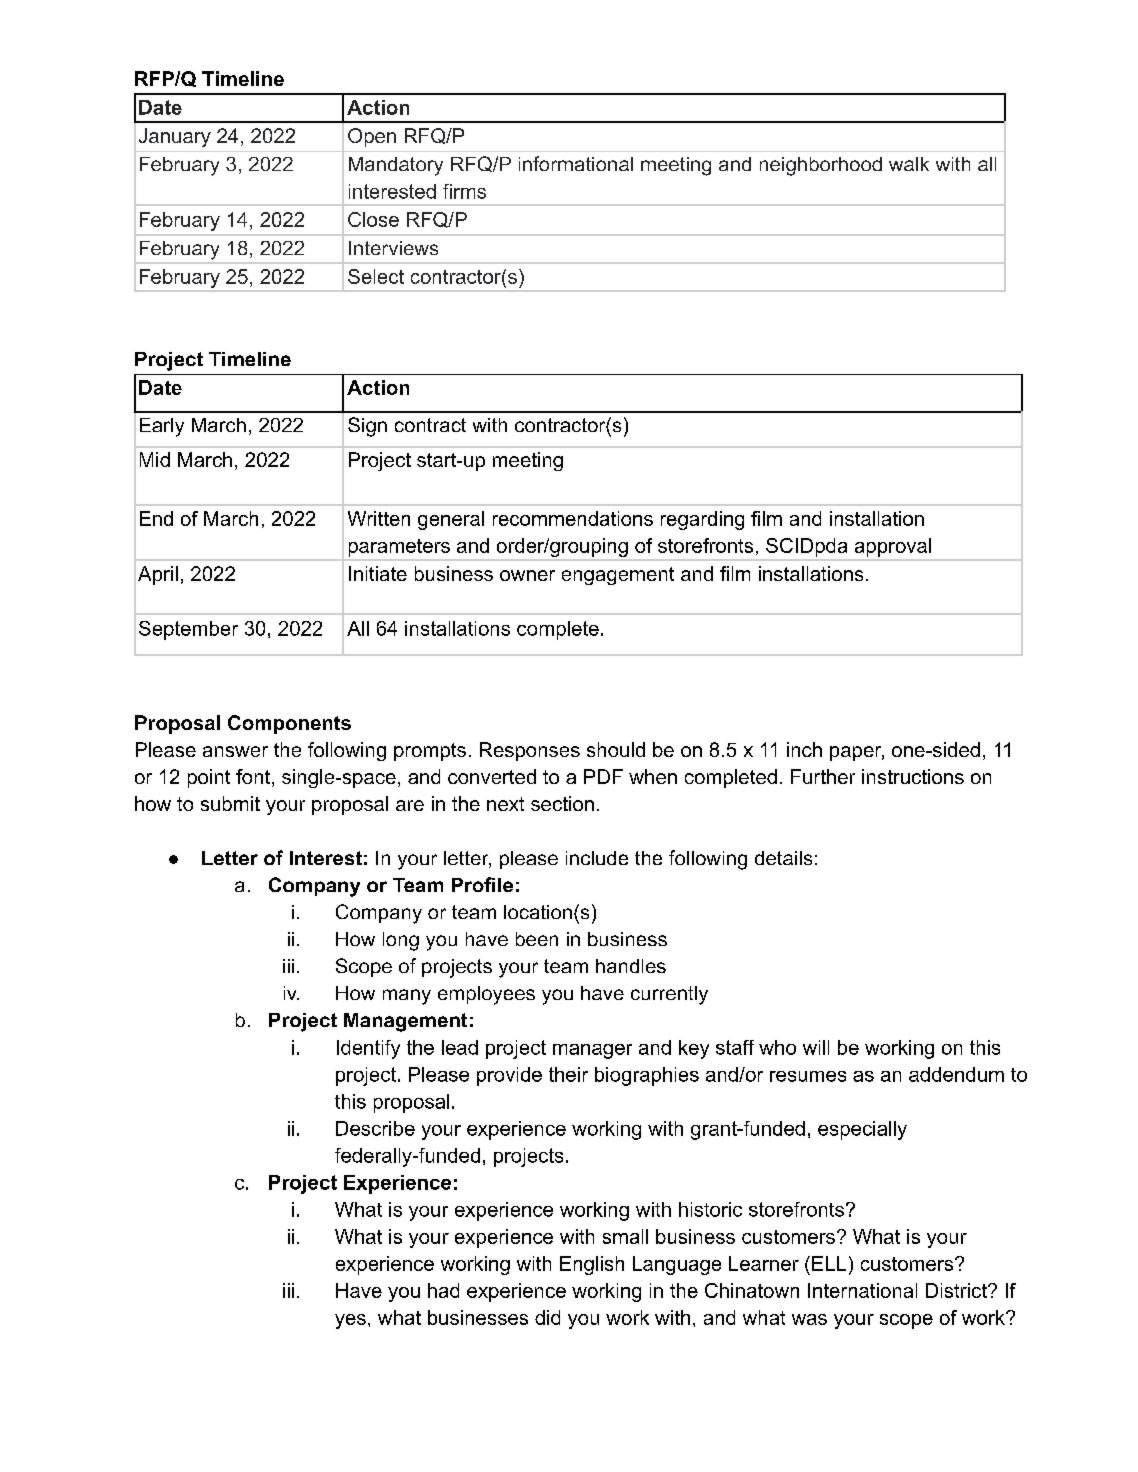 This image has height=1472, width=1138. I want to click on Identify, so click(368, 1049).
